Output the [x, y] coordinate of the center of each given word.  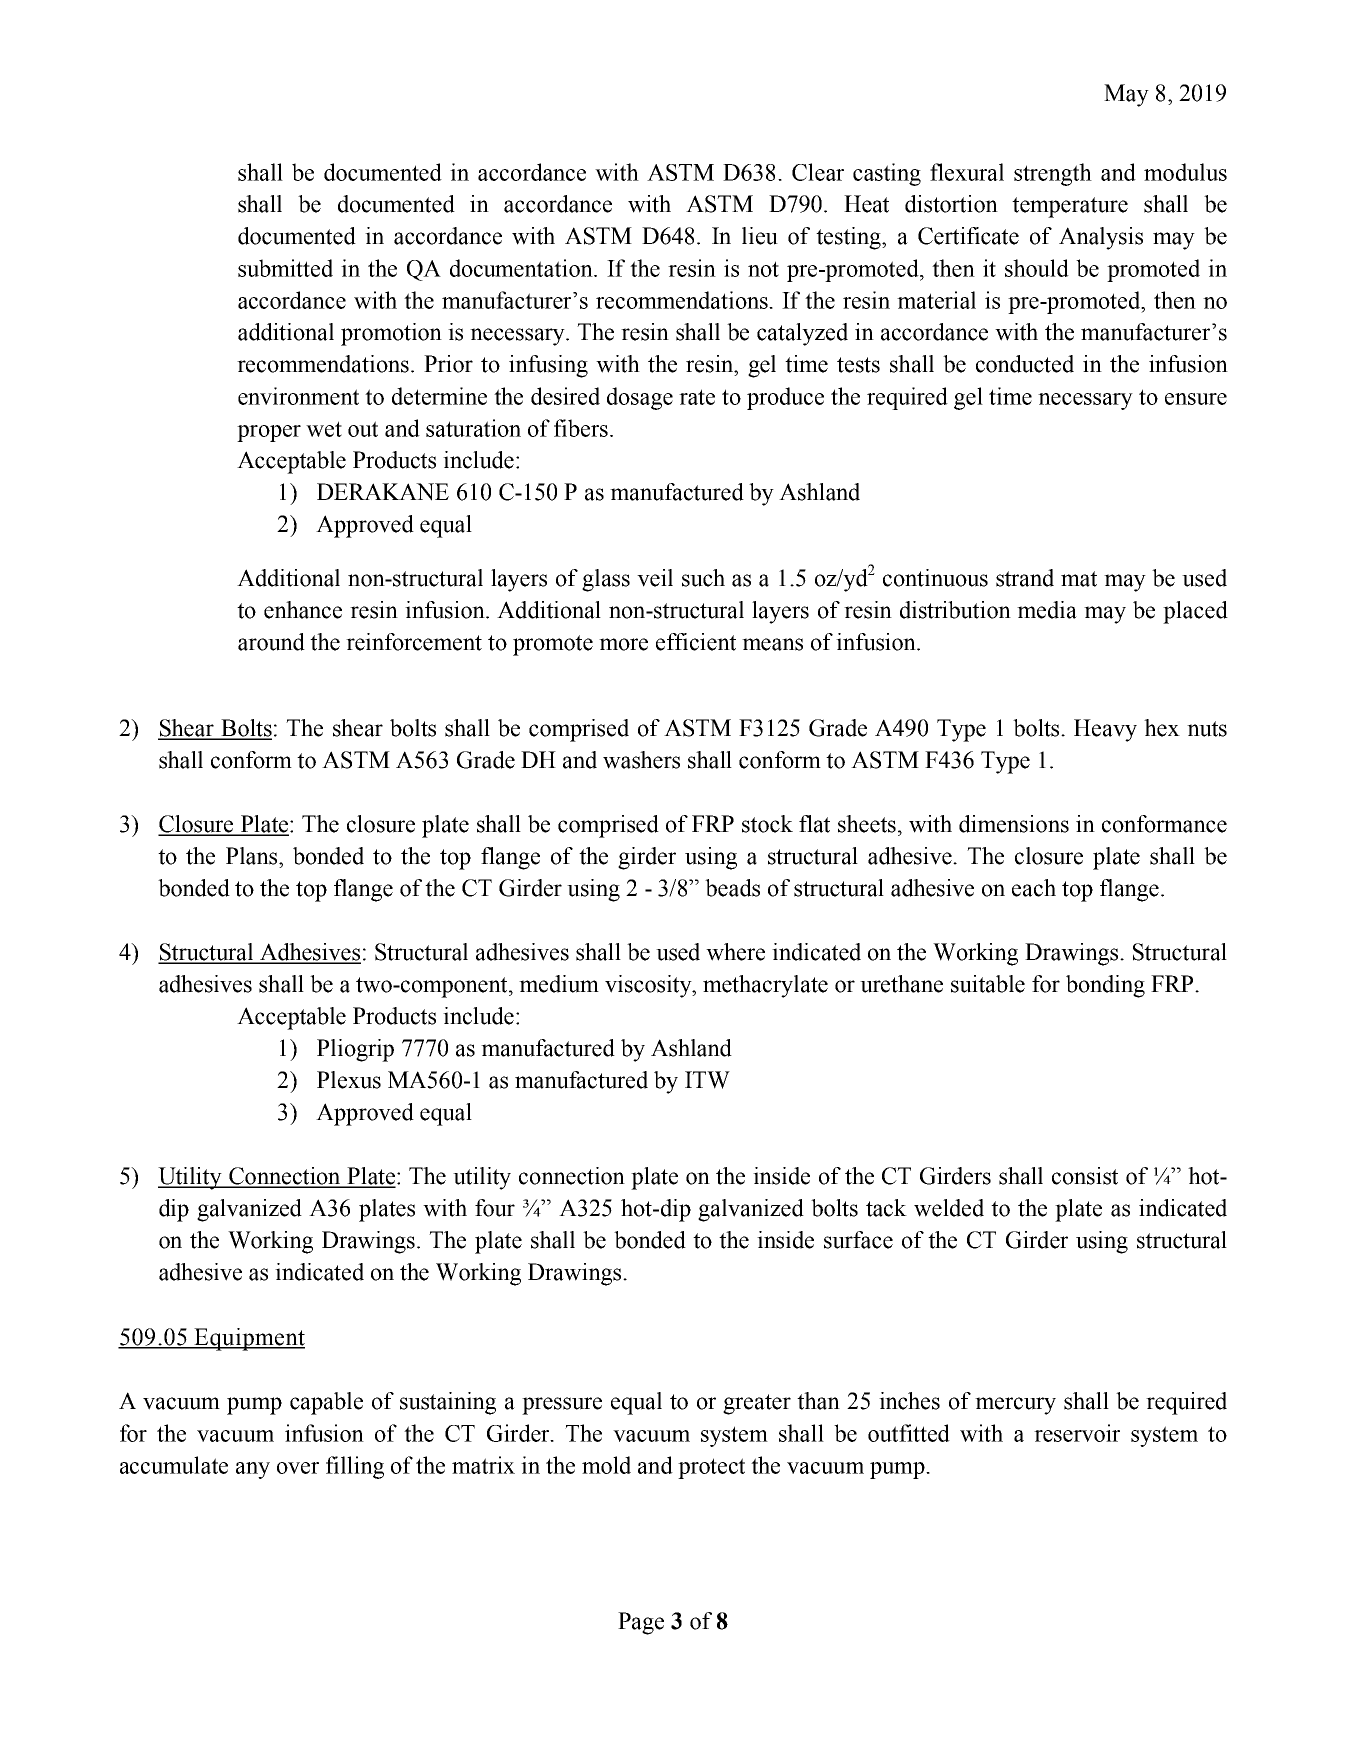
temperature [1070, 207]
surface [858, 1240]
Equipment [248, 1339]
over [298, 1468]
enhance [303, 610]
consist [1085, 1176]
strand [1025, 578]
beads [732, 888]
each [1034, 888]
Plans [251, 856]
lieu [760, 236]
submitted [285, 268]
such [703, 578]
